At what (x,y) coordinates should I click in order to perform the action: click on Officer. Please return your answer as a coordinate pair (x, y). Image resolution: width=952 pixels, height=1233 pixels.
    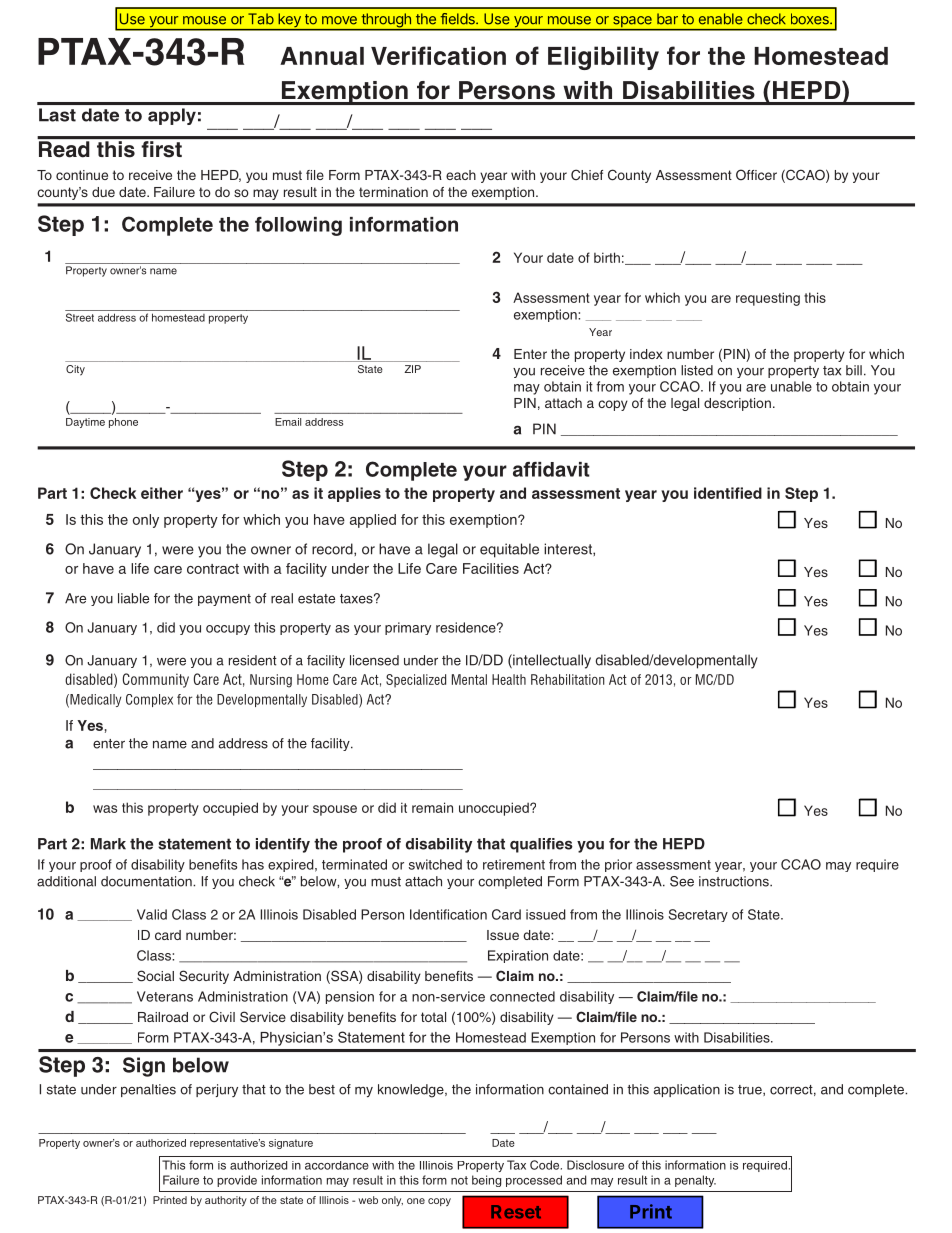
    Looking at the image, I should click on (756, 175).
